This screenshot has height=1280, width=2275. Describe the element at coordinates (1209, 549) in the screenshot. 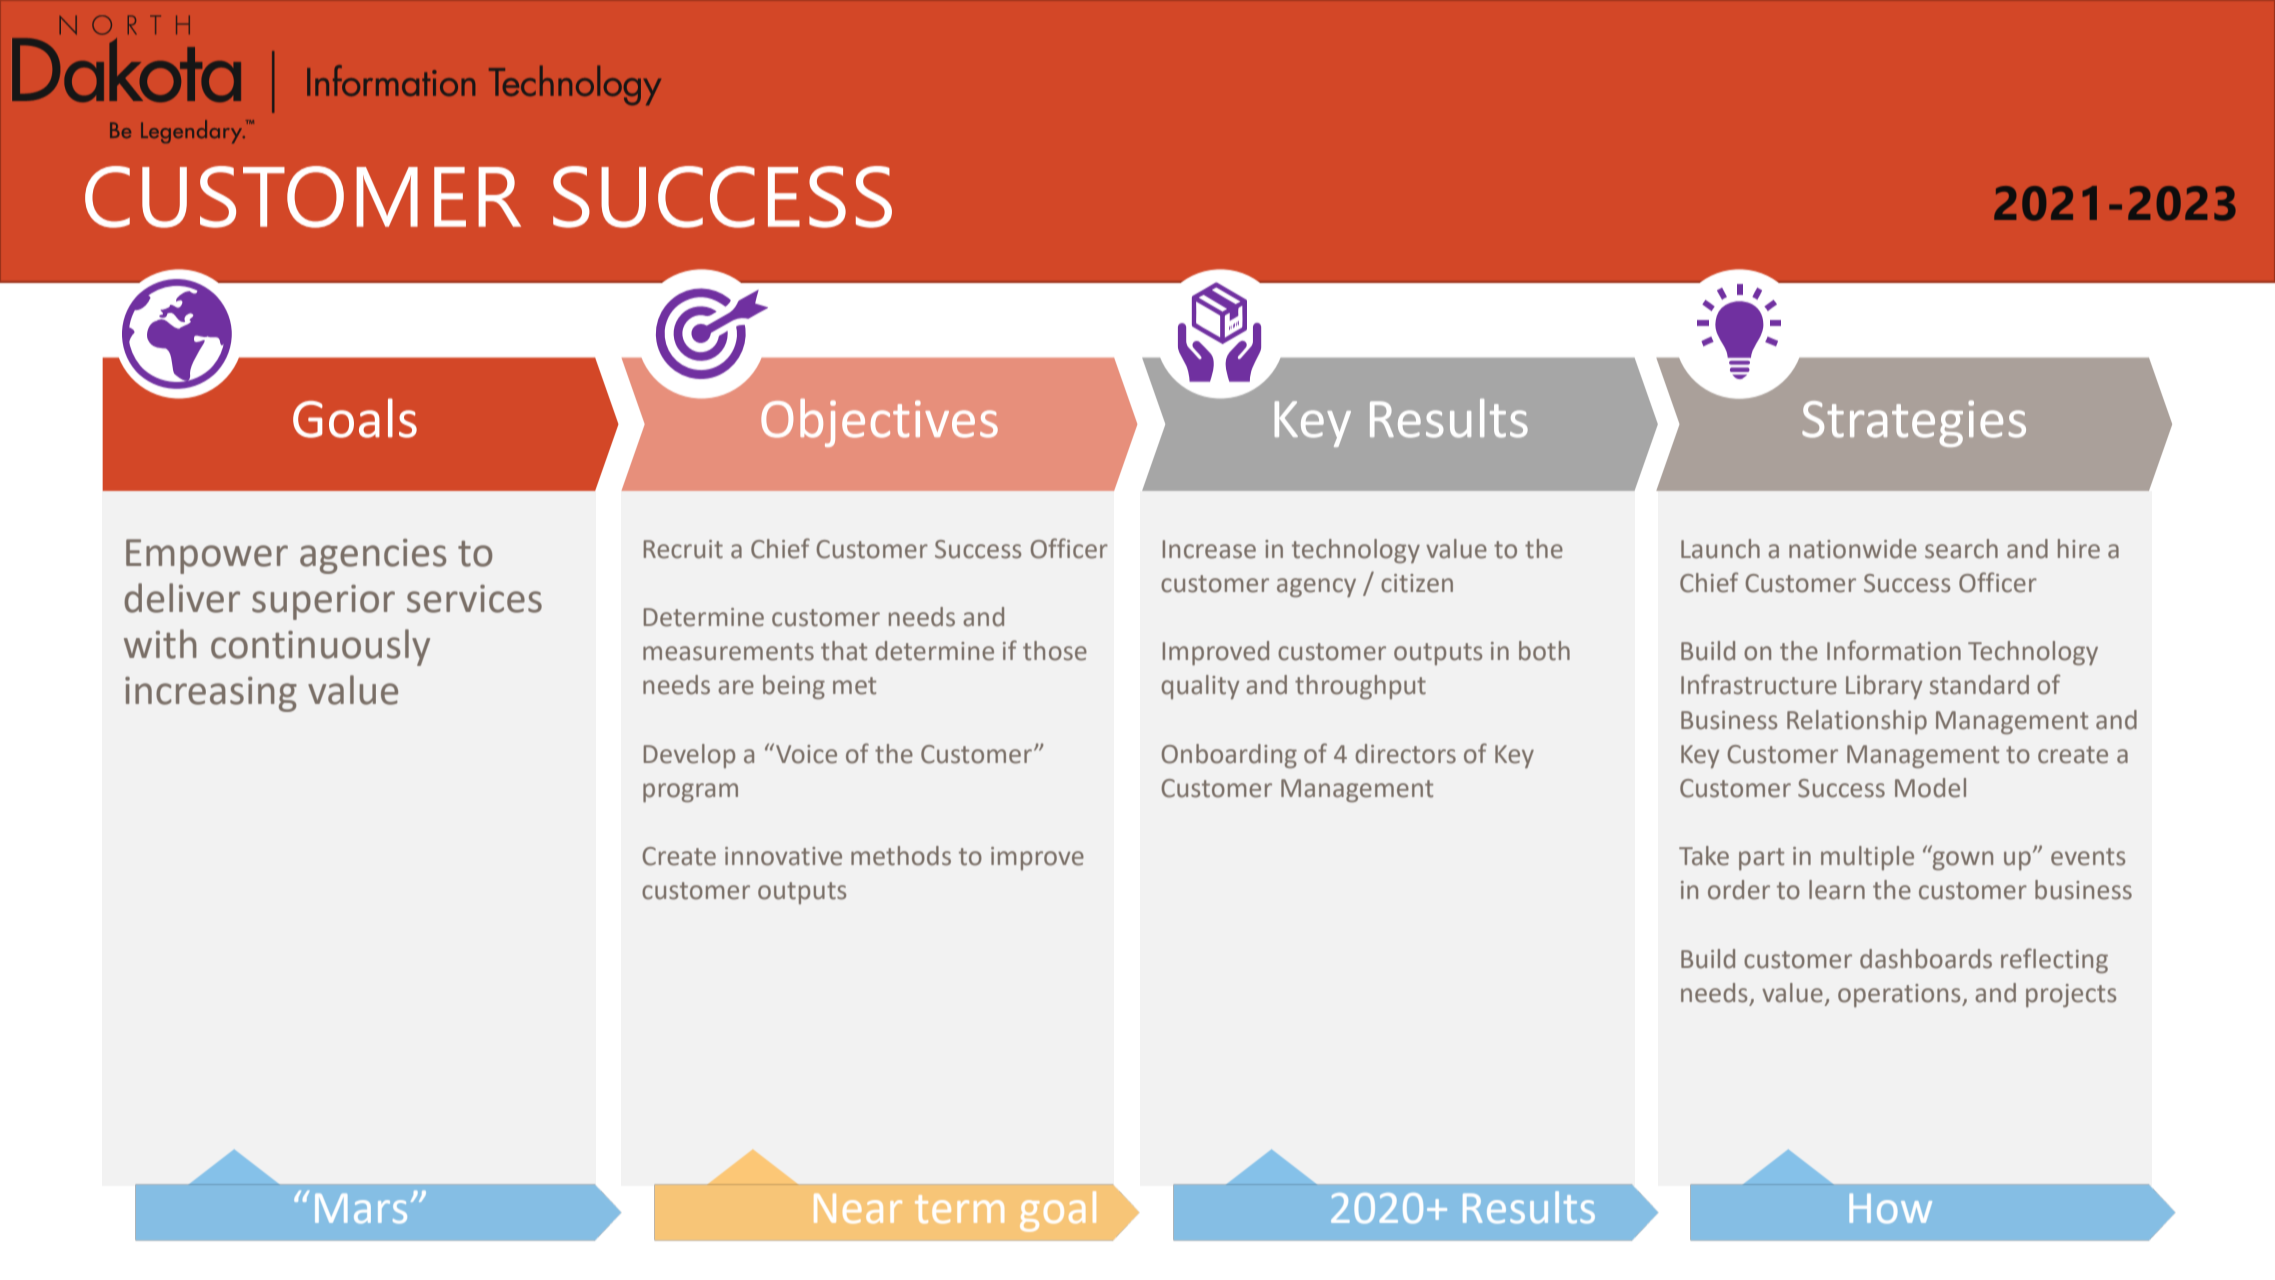

I see `Increase` at that location.
